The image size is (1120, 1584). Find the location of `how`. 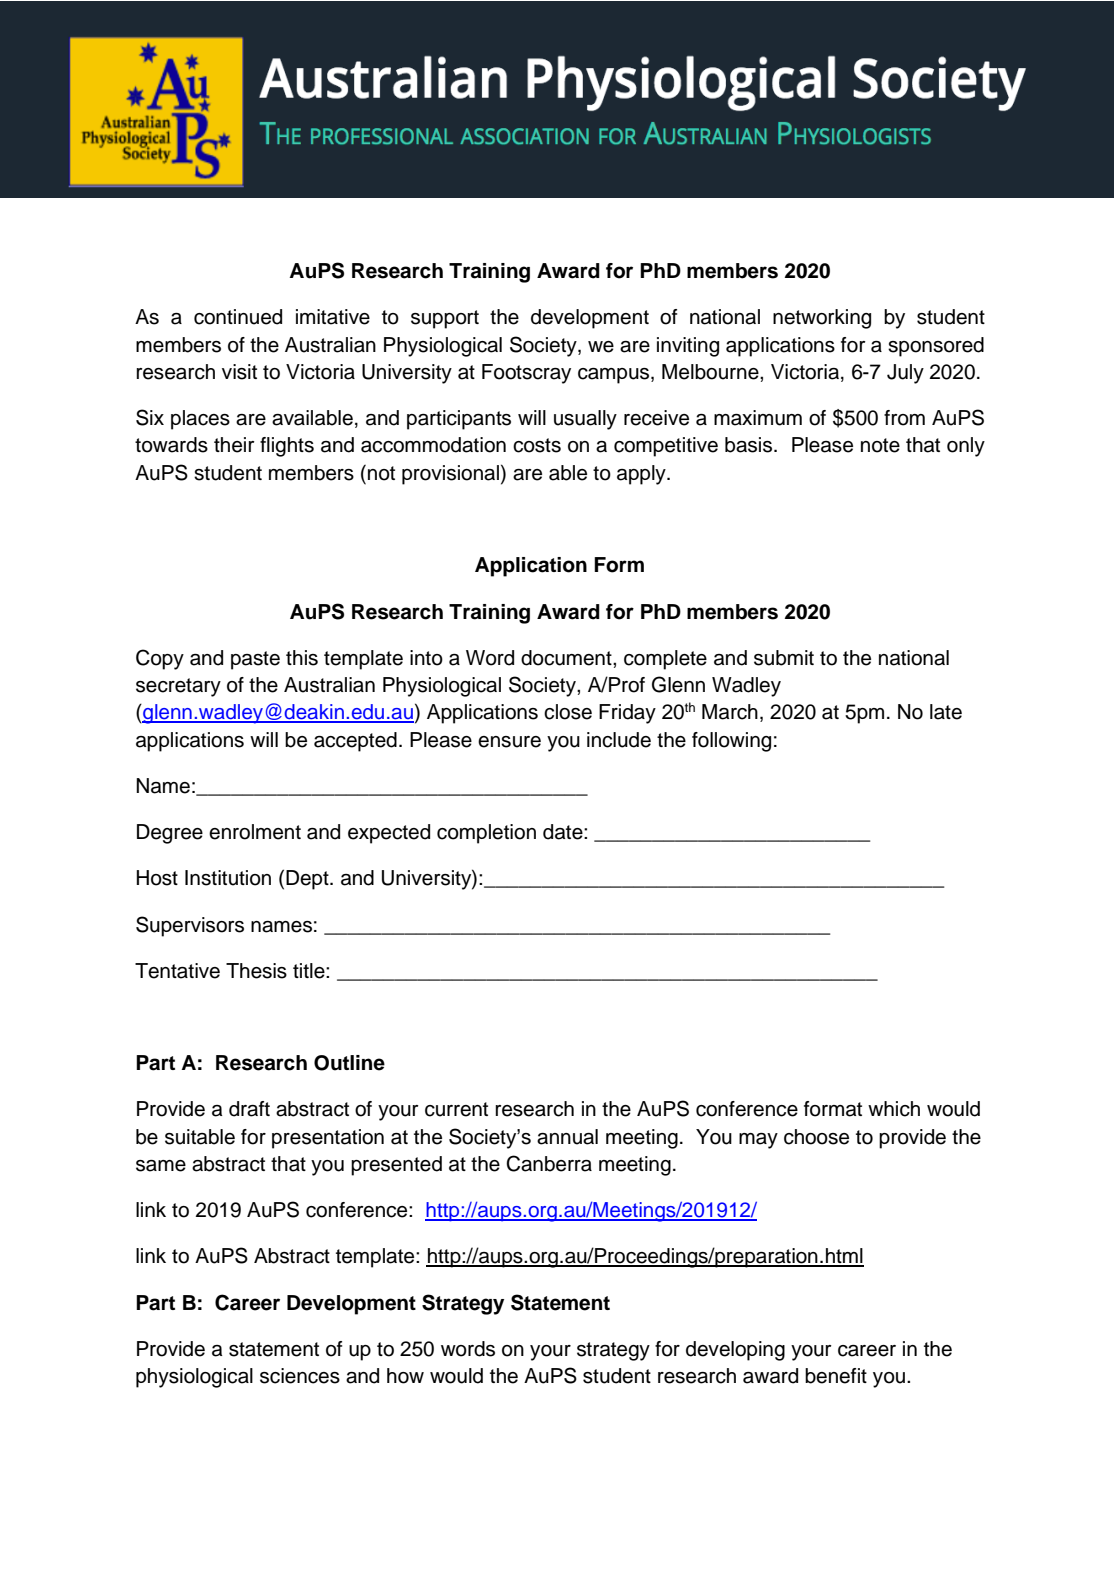

how is located at coordinates (405, 1376).
